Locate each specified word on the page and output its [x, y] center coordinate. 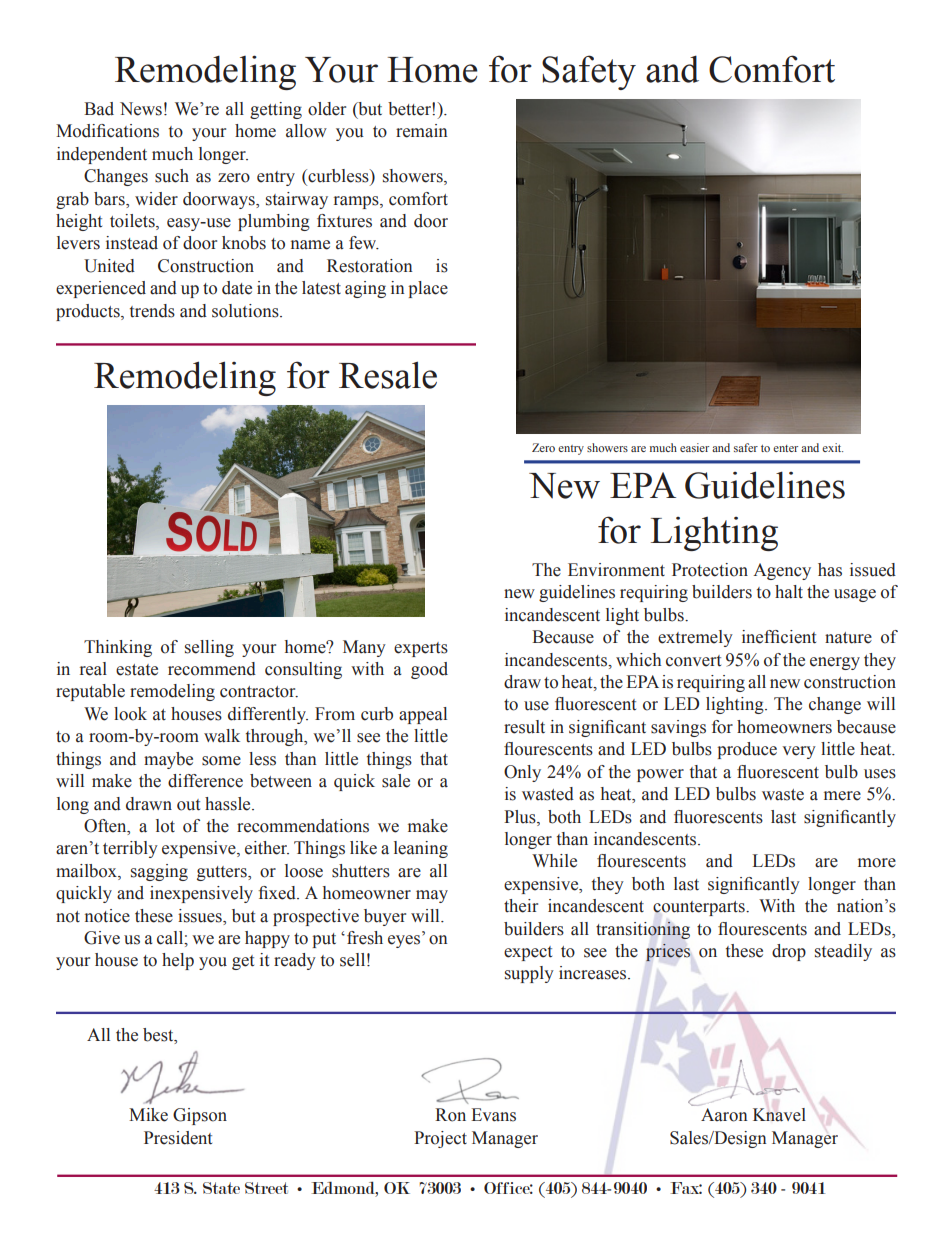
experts [421, 649]
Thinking [118, 648]
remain [422, 131]
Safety [589, 72]
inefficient [779, 637]
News [141, 109]
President [178, 1138]
